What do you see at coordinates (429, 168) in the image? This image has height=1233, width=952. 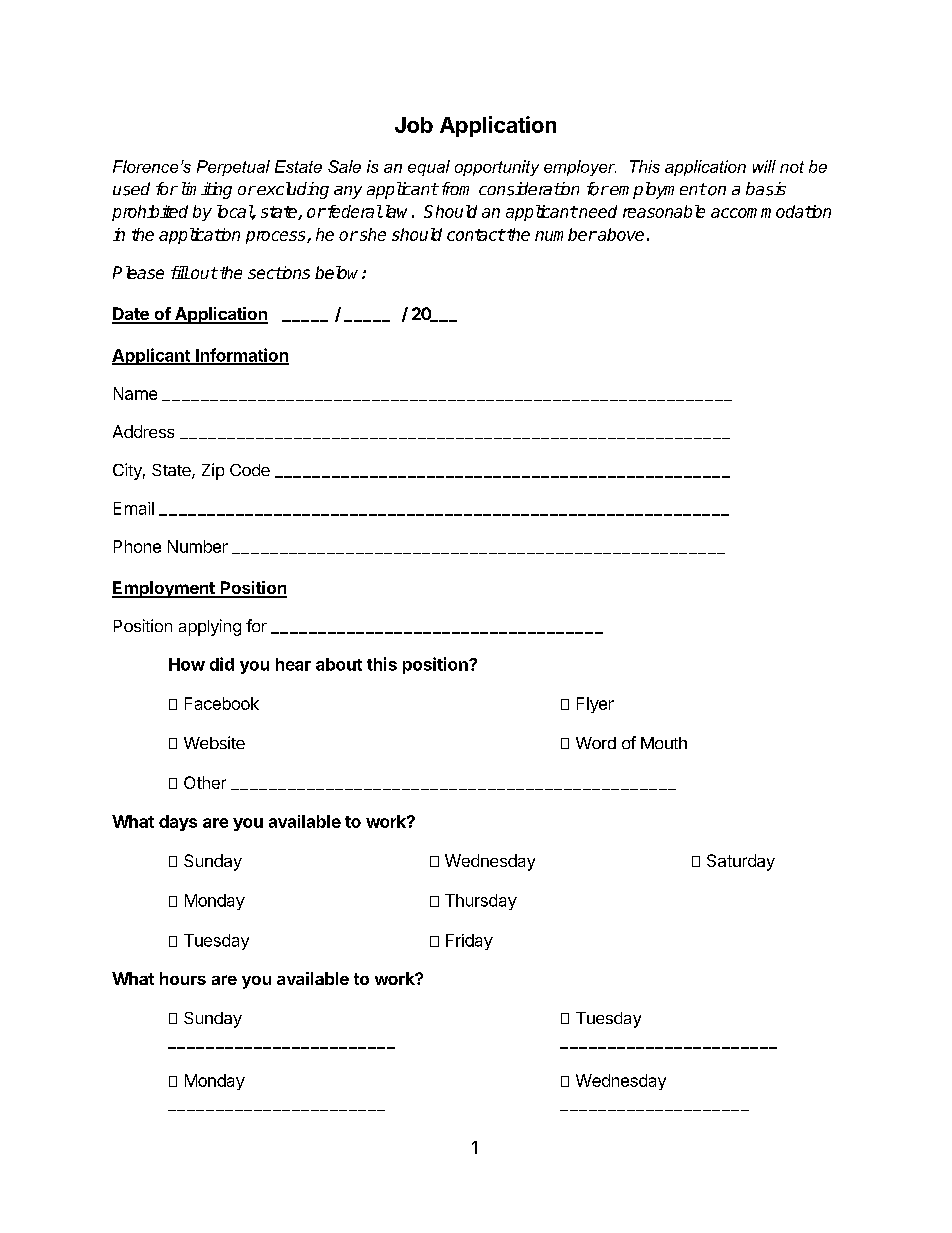 I see `equal` at bounding box center [429, 168].
